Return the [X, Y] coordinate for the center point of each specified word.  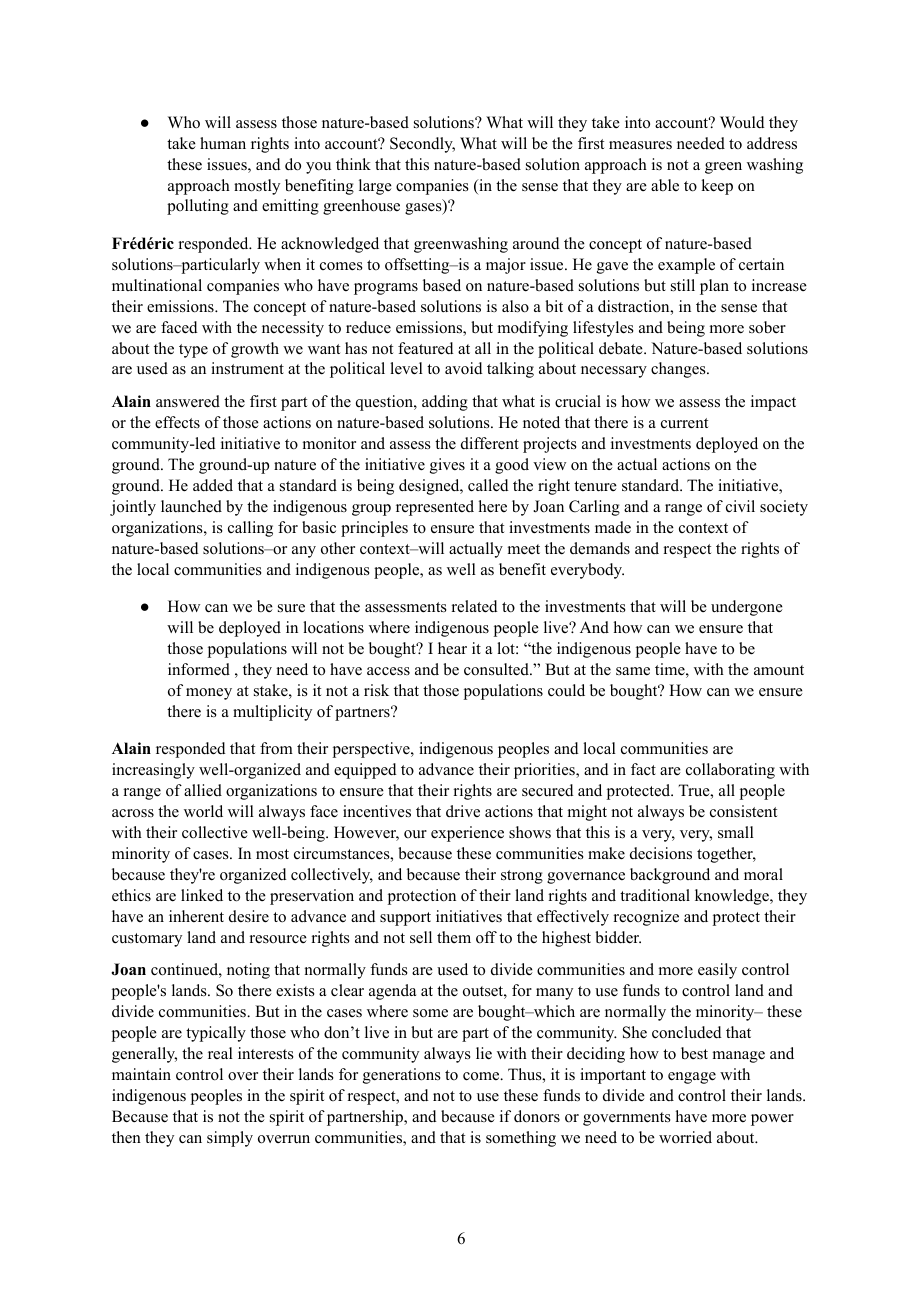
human [223, 143]
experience [467, 834]
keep [717, 187]
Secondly [422, 145]
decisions [661, 853]
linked [202, 895]
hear [452, 648]
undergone [747, 608]
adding [445, 403]
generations [402, 1076]
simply [230, 1139]
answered [188, 401]
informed [199, 669]
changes [679, 370]
